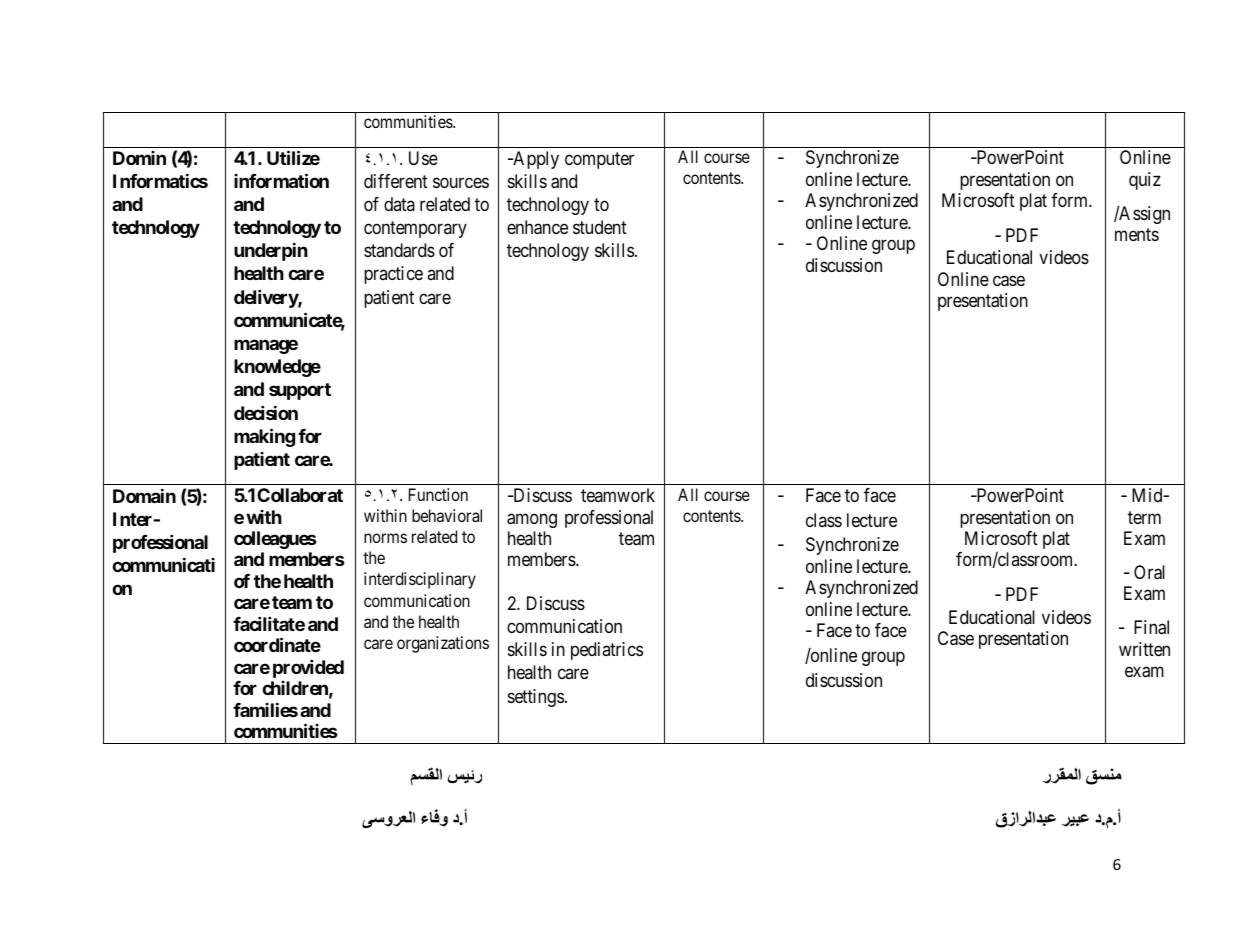  What do you see at coordinates (277, 368) in the screenshot?
I see `knowledge` at bounding box center [277, 368].
